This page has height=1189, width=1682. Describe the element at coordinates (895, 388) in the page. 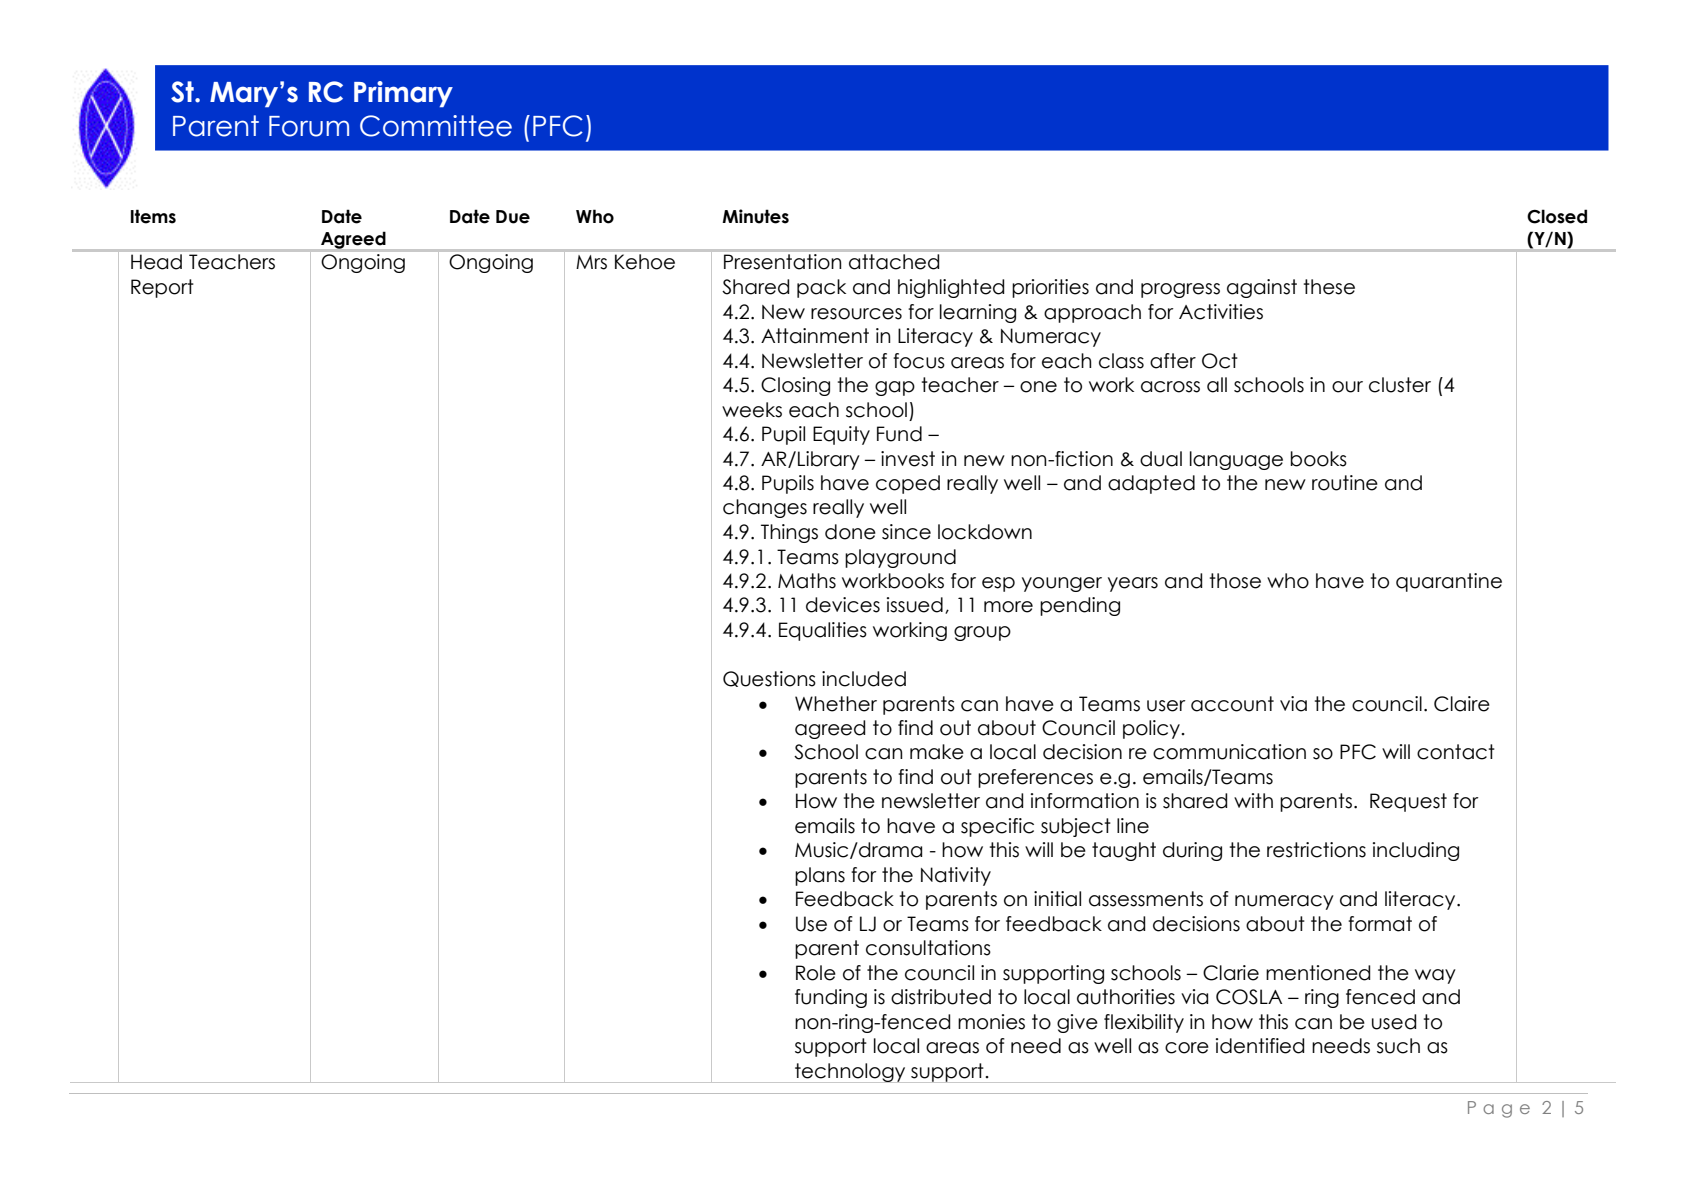

I see `gap` at that location.
